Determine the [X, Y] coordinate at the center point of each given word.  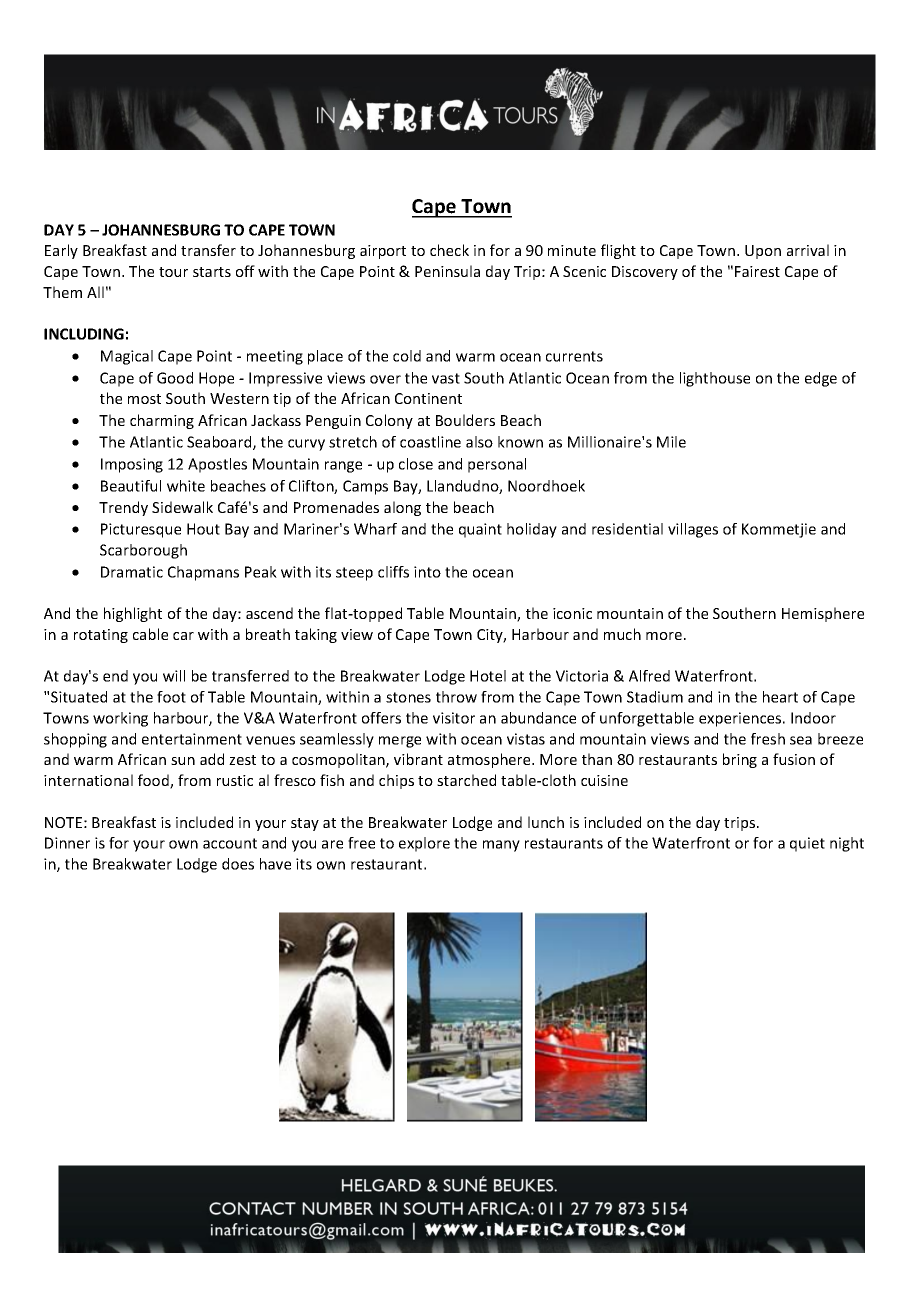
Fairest [757, 271]
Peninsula [447, 271]
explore [424, 844]
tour [173, 272]
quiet [807, 844]
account [230, 843]
